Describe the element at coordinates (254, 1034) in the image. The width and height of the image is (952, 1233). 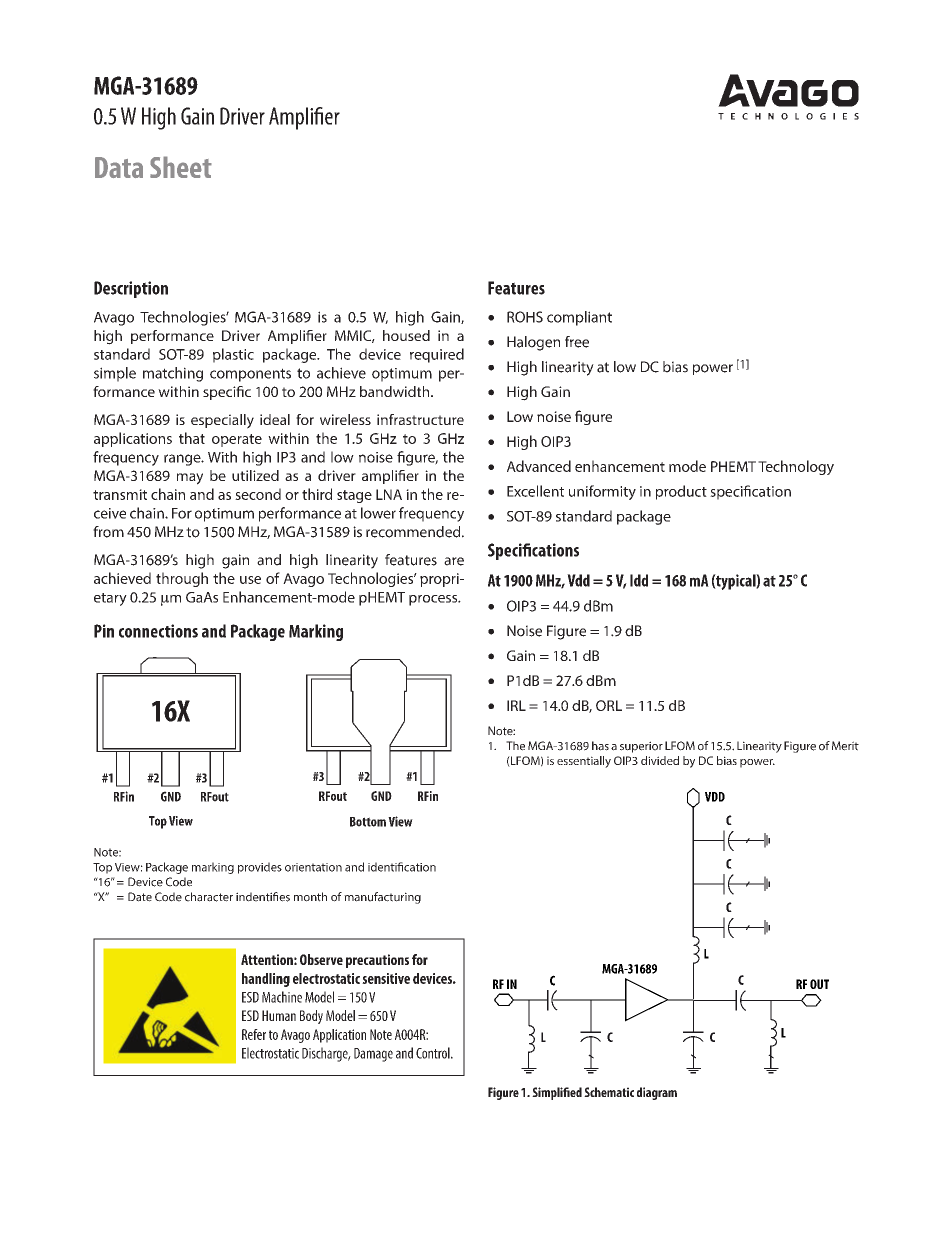
I see `Refer` at that location.
